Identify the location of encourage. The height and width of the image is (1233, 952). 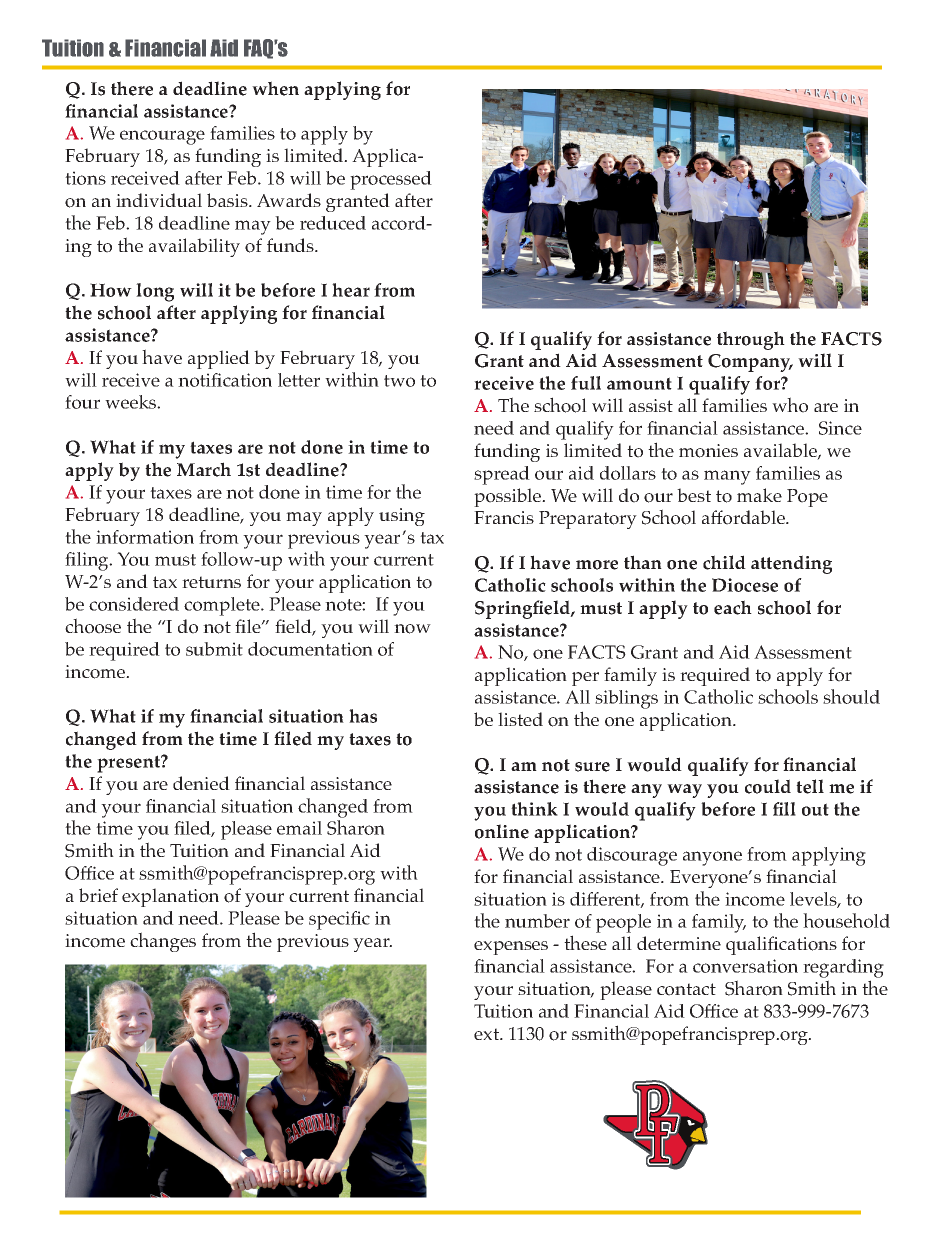
(162, 137).
